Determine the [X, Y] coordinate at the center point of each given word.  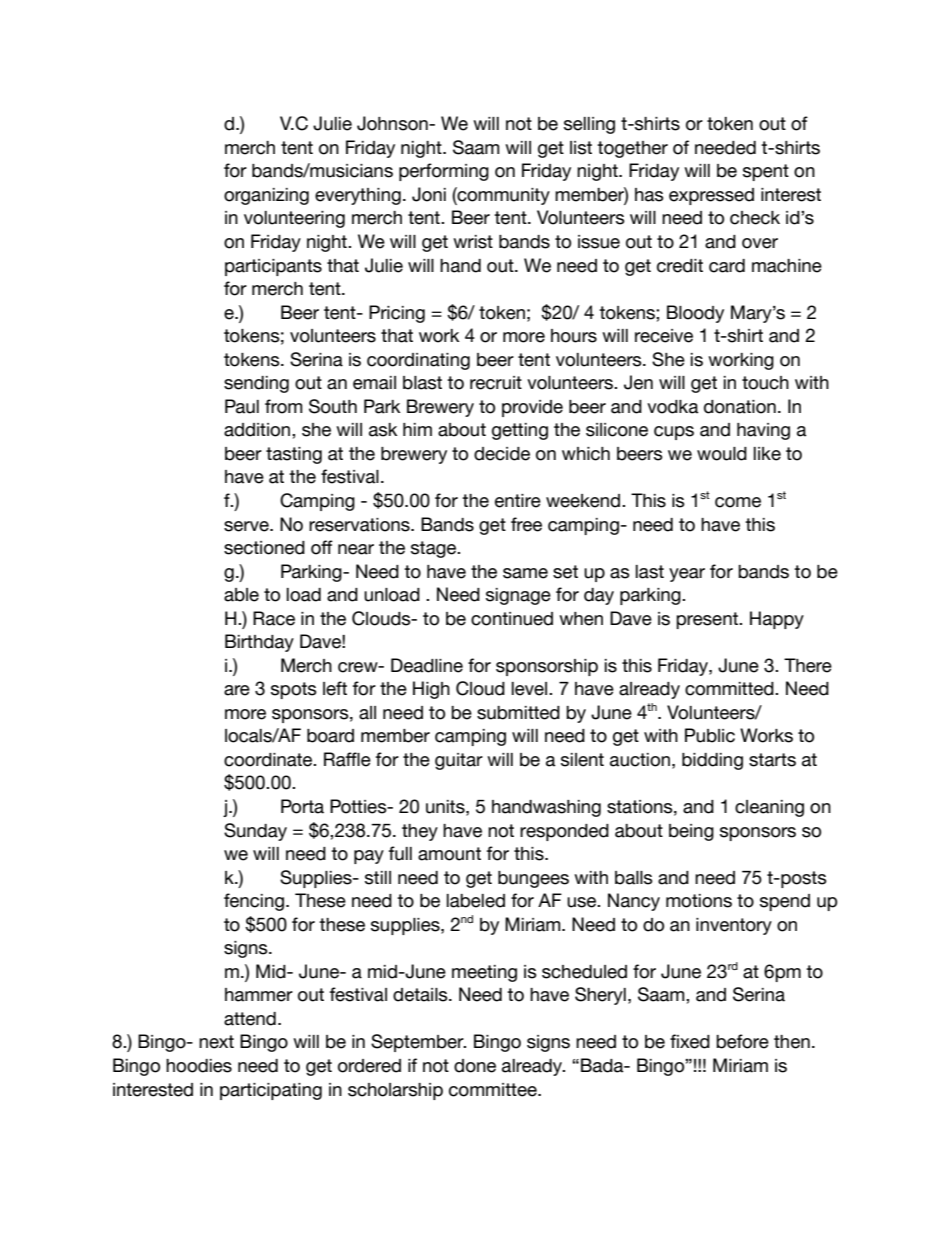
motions [699, 901]
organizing [266, 196]
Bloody [695, 314]
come [738, 502]
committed [730, 689]
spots [294, 690]
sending [256, 384]
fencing [254, 902]
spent [766, 172]
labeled [476, 901]
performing [444, 172]
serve [247, 526]
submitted [518, 713]
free [526, 524]
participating [271, 1091]
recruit [496, 383]
